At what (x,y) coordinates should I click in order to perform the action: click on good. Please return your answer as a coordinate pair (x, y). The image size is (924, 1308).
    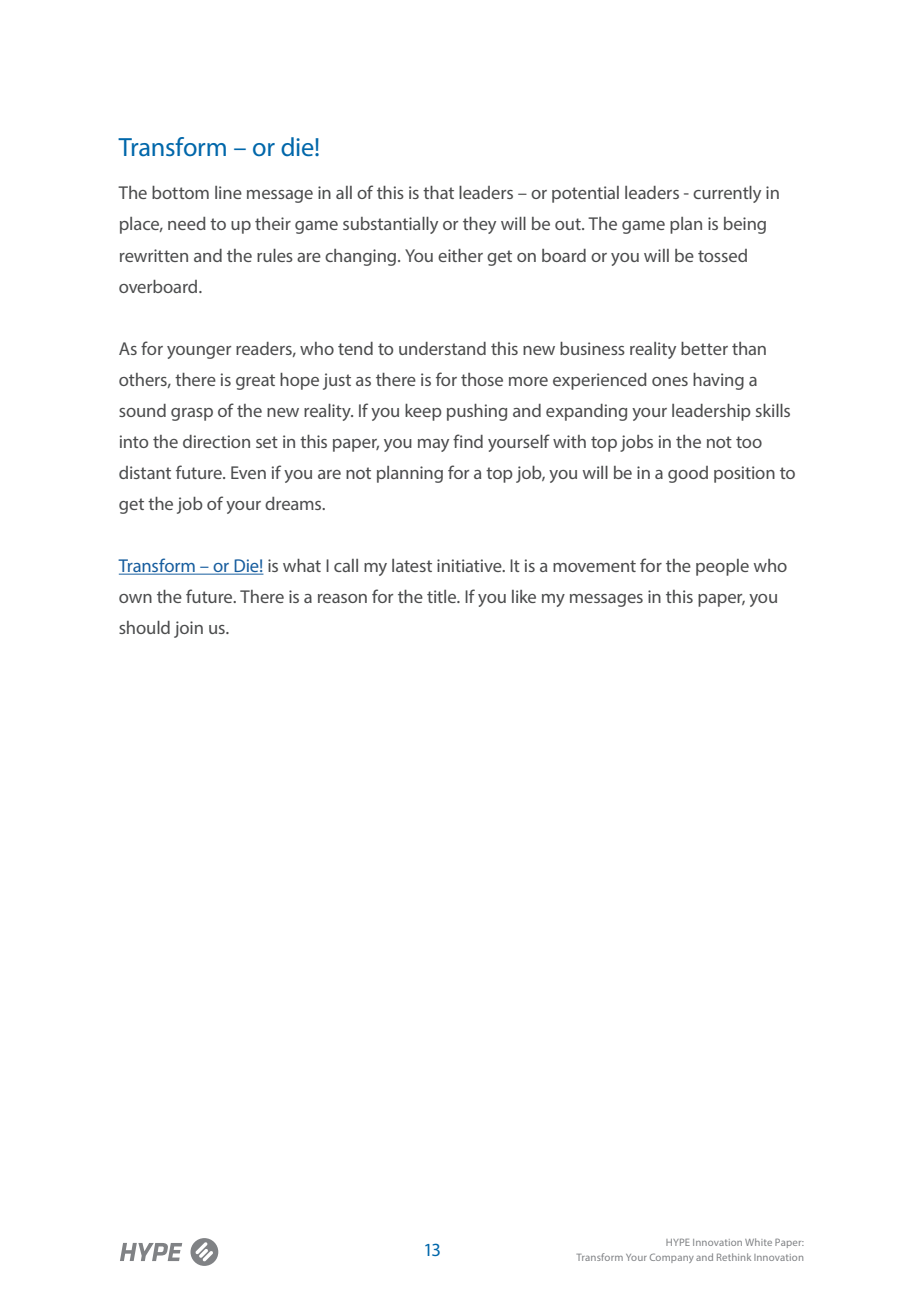
    Looking at the image, I should click on (688, 474).
